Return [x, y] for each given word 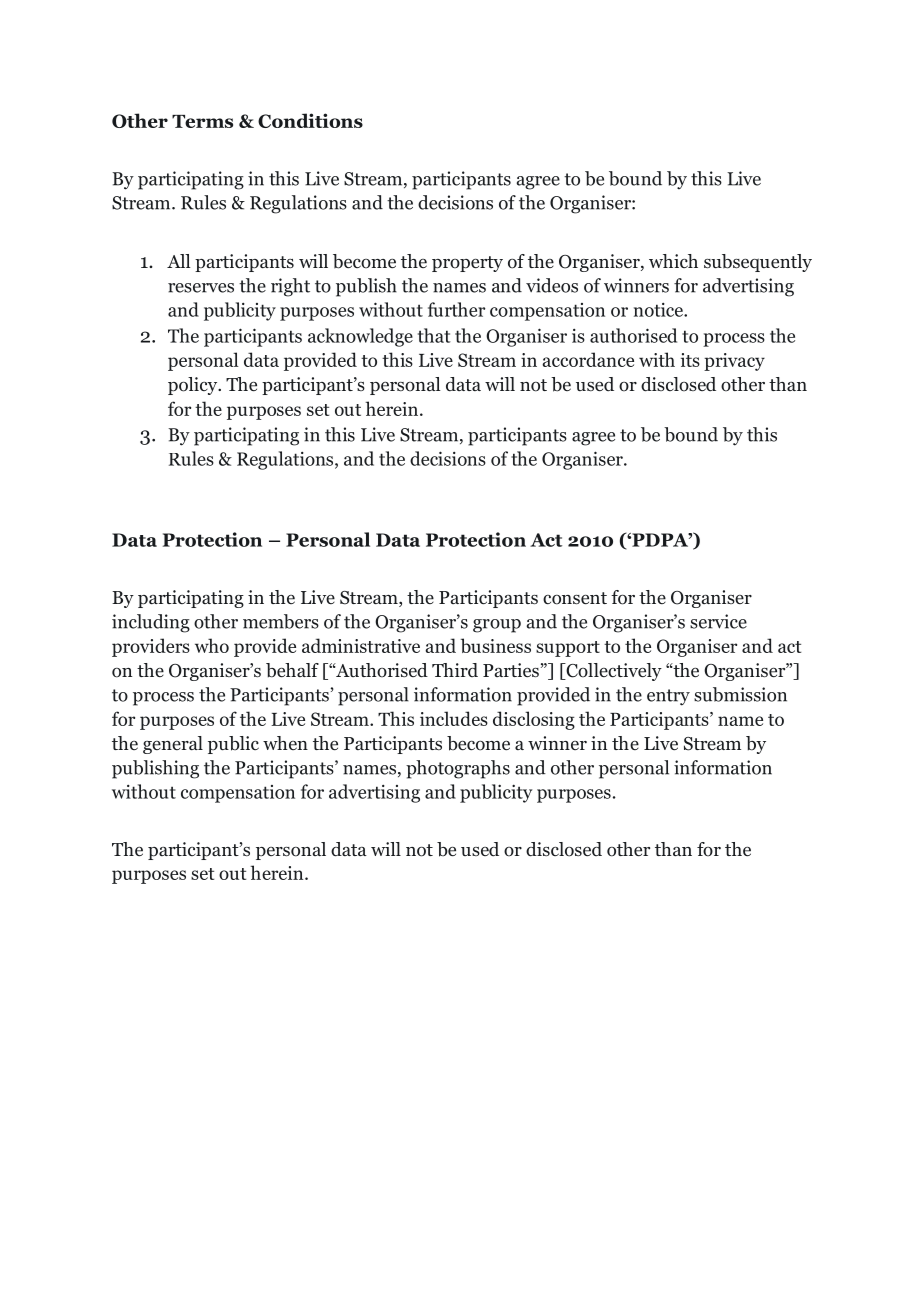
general [173, 745]
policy [194, 386]
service [718, 621]
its [690, 360]
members [281, 621]
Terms [202, 121]
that [434, 335]
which [673, 261]
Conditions [310, 120]
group [497, 626]
